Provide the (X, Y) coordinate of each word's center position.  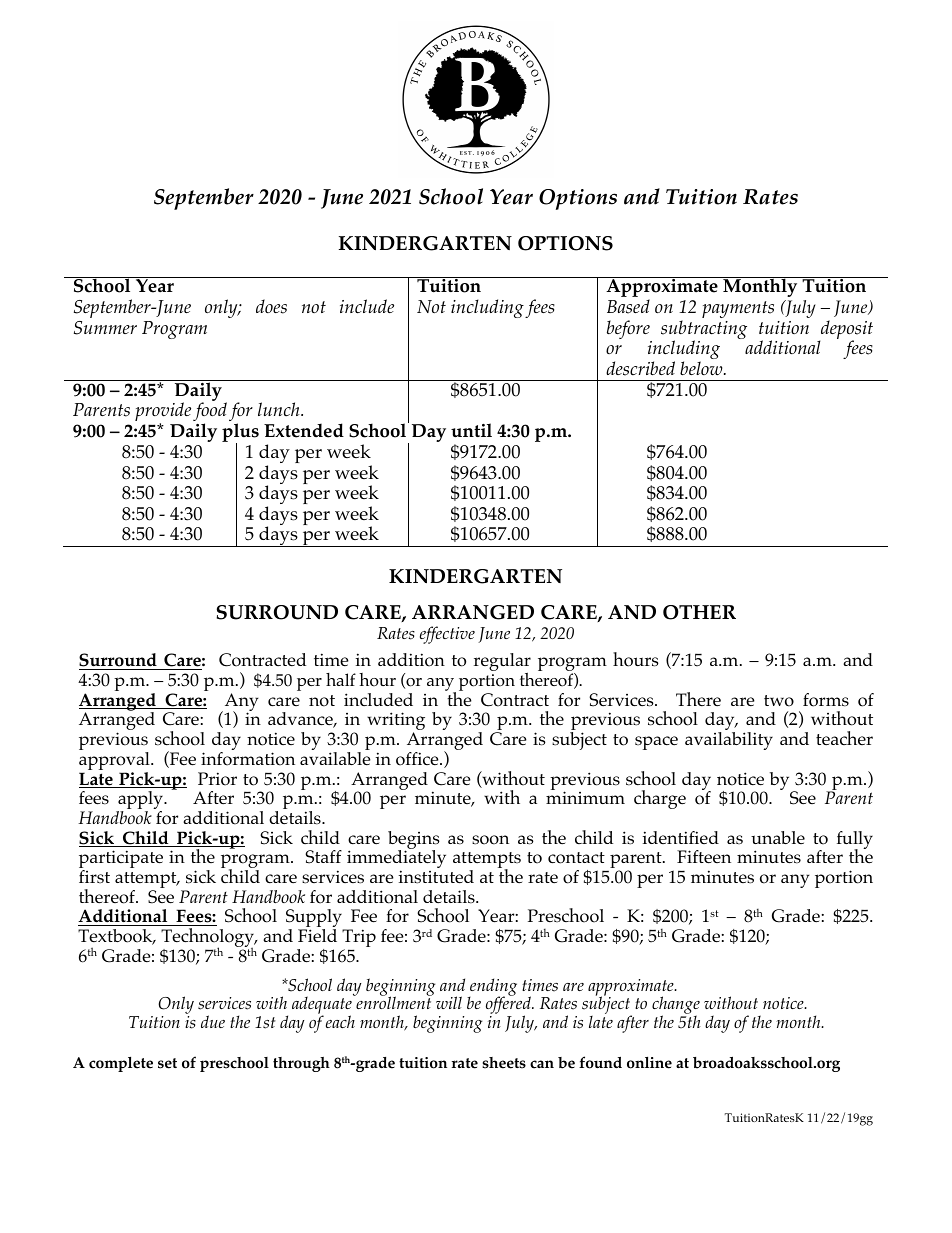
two (779, 701)
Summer (105, 328)
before (629, 331)
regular (502, 663)
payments (738, 309)
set (167, 1063)
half (341, 679)
